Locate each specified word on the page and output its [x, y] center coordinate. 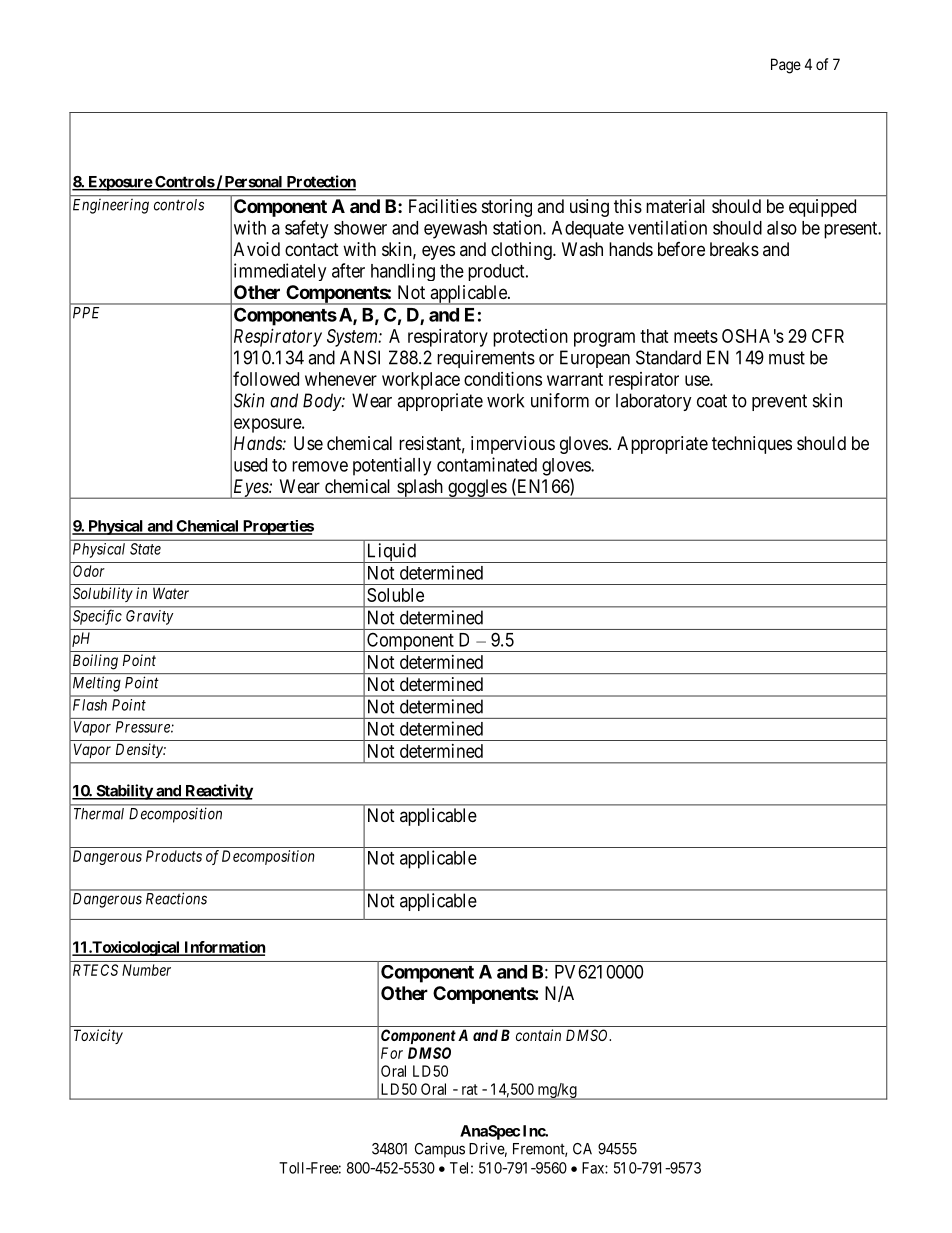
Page [786, 66]
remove [320, 466]
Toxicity [98, 1036]
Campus [440, 1150]
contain [538, 1035]
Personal [253, 183]
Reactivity [218, 792]
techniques [752, 445]
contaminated [487, 464]
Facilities [443, 206]
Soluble [395, 595]
